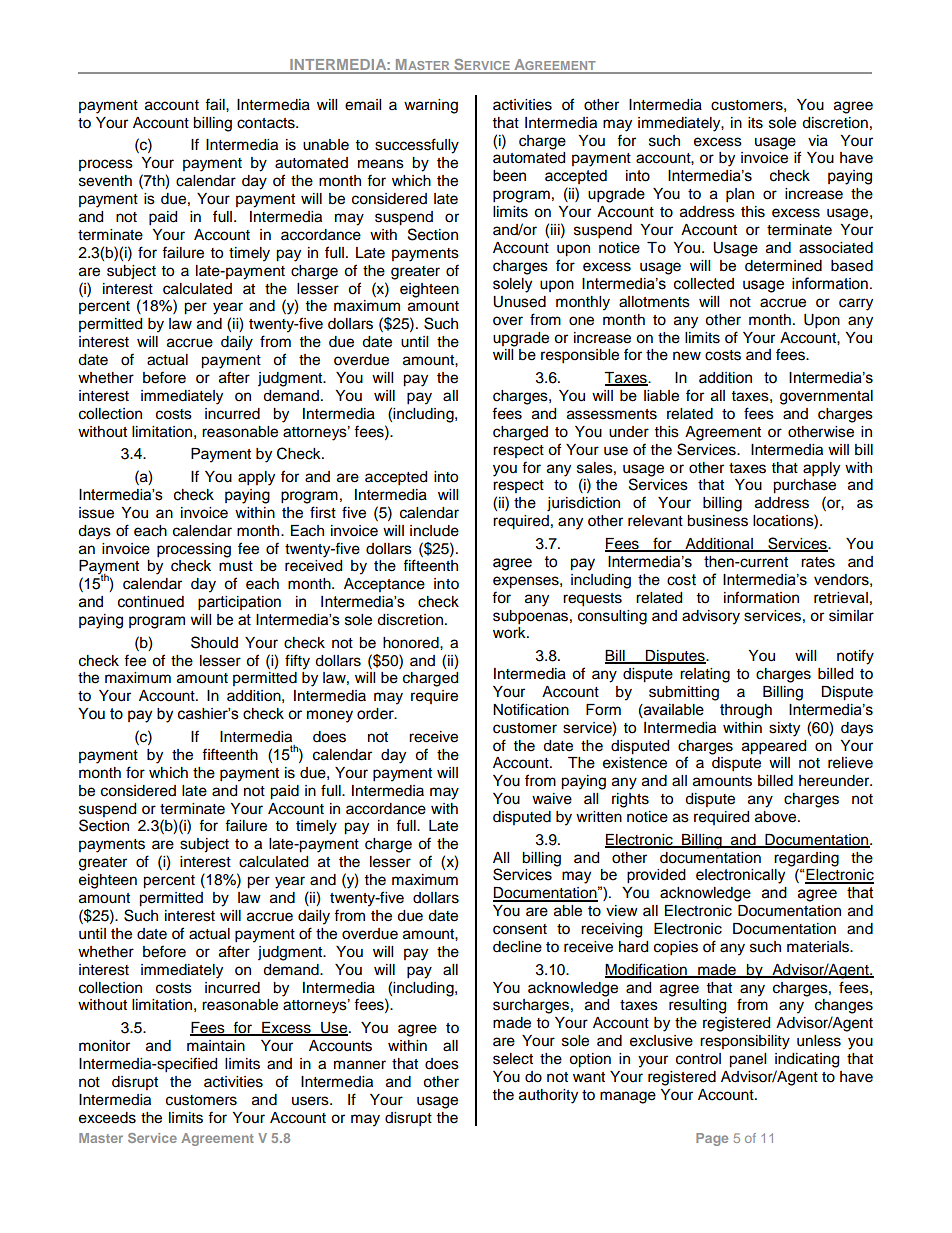 The width and height of the image is (952, 1233). What do you see at coordinates (267, 123) in the image?
I see `contacts` at bounding box center [267, 123].
